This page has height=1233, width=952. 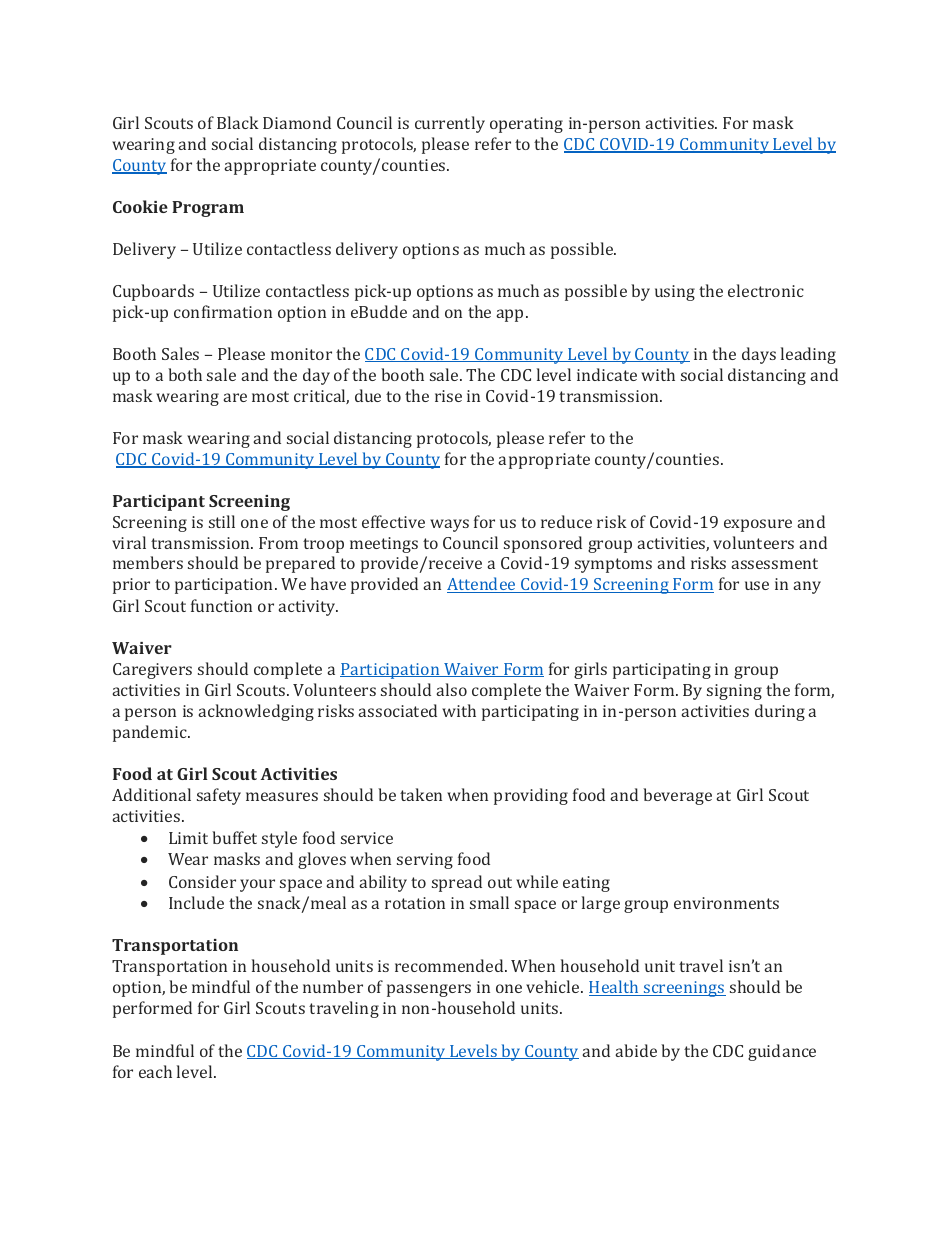 I want to click on guidance, so click(x=782, y=1052).
